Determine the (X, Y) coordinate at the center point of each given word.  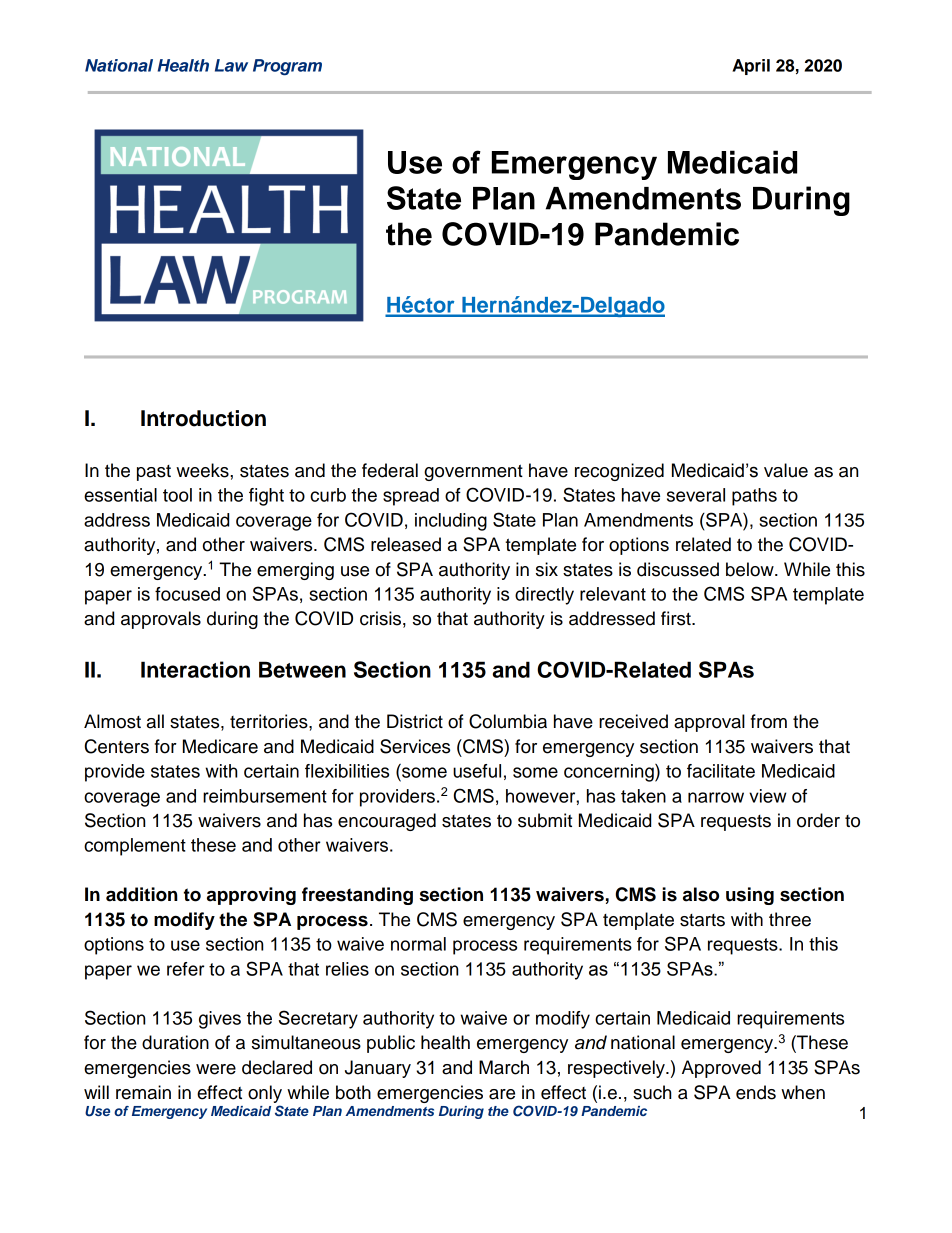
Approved (721, 1069)
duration (175, 1042)
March (504, 1067)
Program (287, 67)
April (751, 67)
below (751, 569)
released (406, 544)
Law (231, 65)
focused (187, 594)
